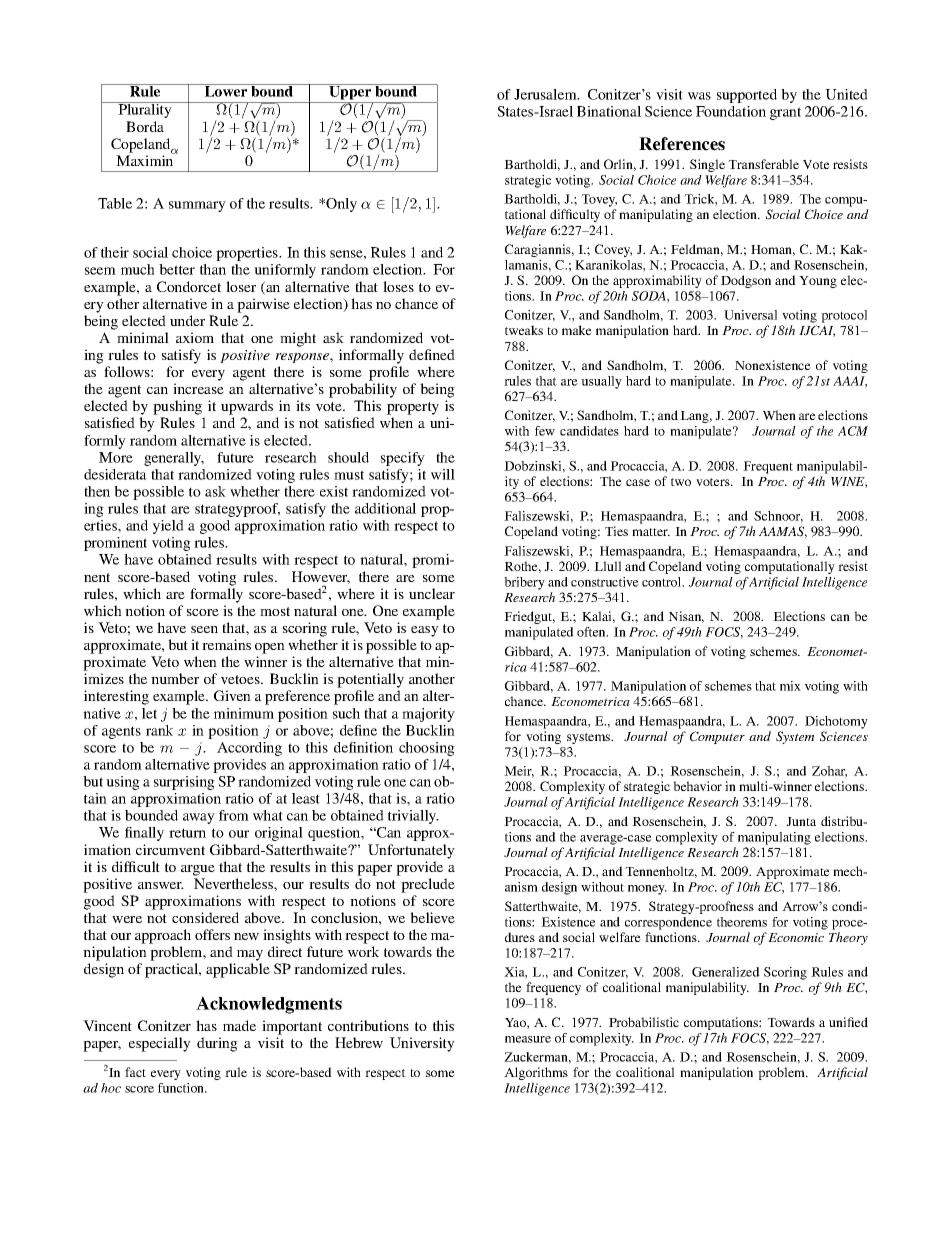 The height and width of the screenshot is (1233, 952). Describe the element at coordinates (686, 617) in the screenshot. I see `Nisan` at that location.
